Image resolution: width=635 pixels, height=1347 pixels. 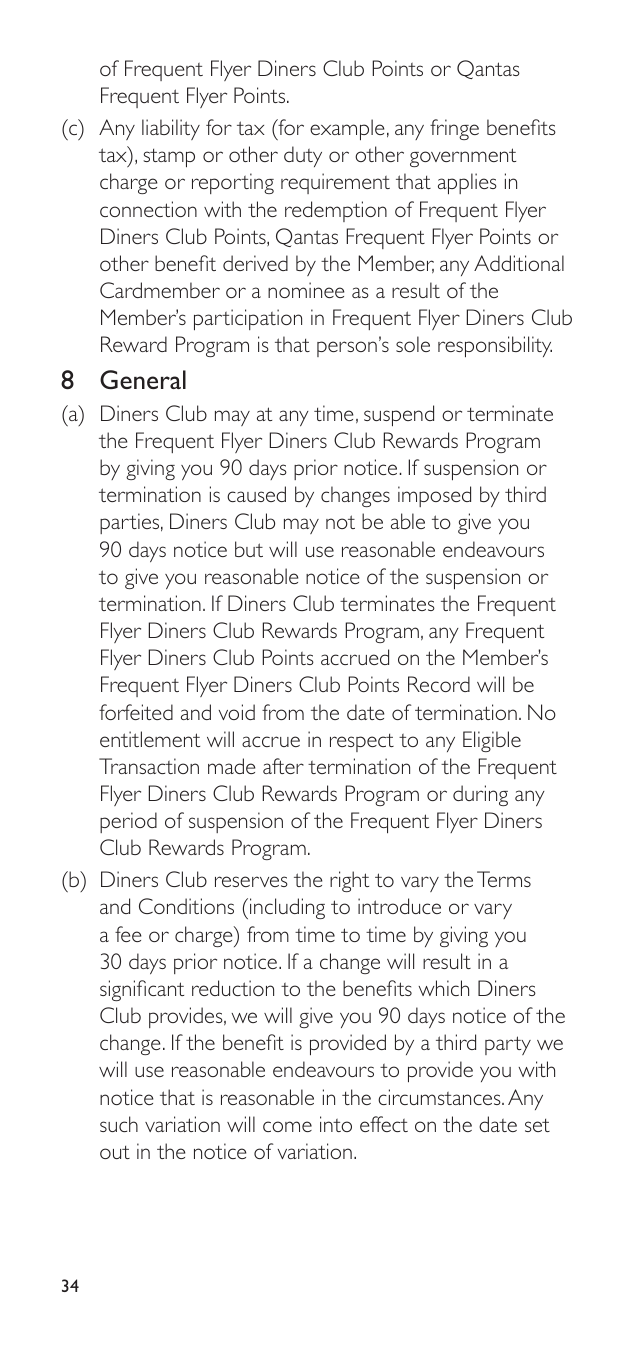 I want to click on Terms, so click(x=504, y=879).
